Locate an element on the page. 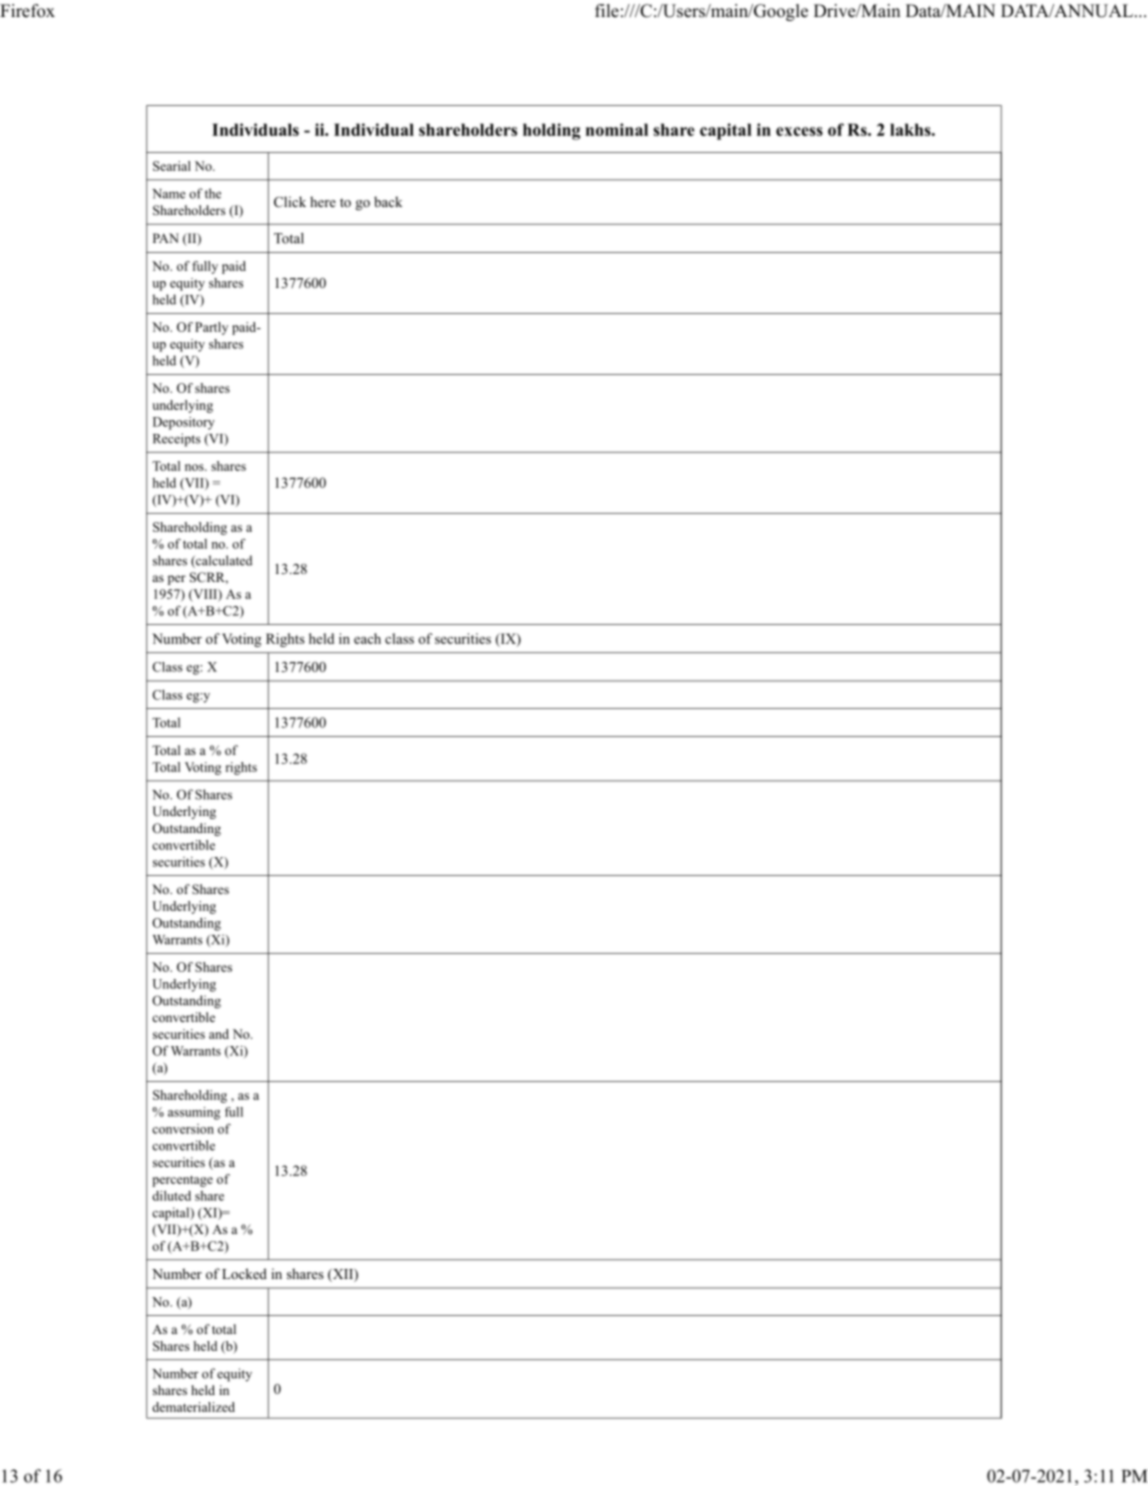 The image size is (1148, 1486). dematerialized is located at coordinates (193, 1407).
